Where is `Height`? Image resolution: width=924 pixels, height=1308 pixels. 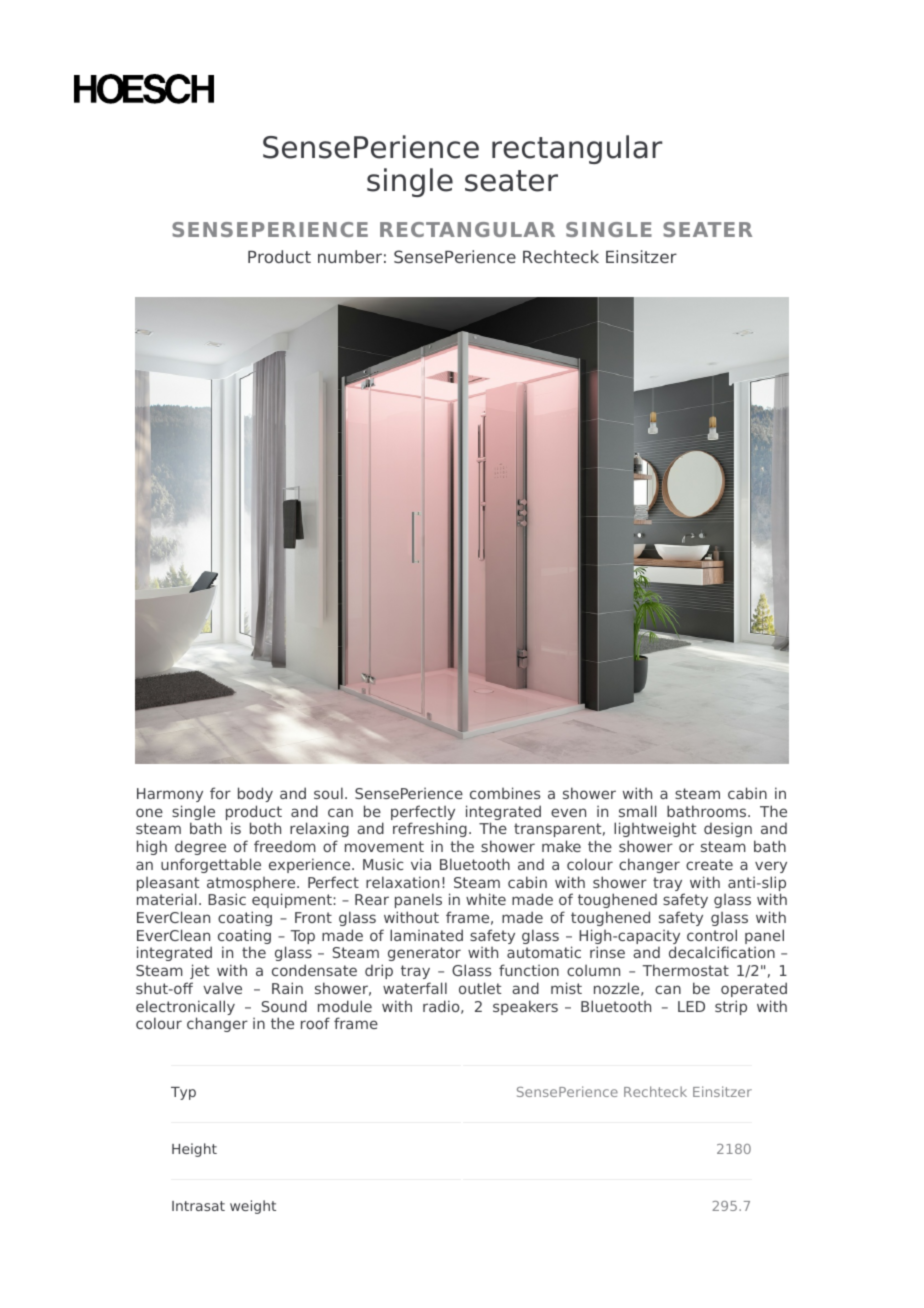
Height is located at coordinates (194, 1150).
